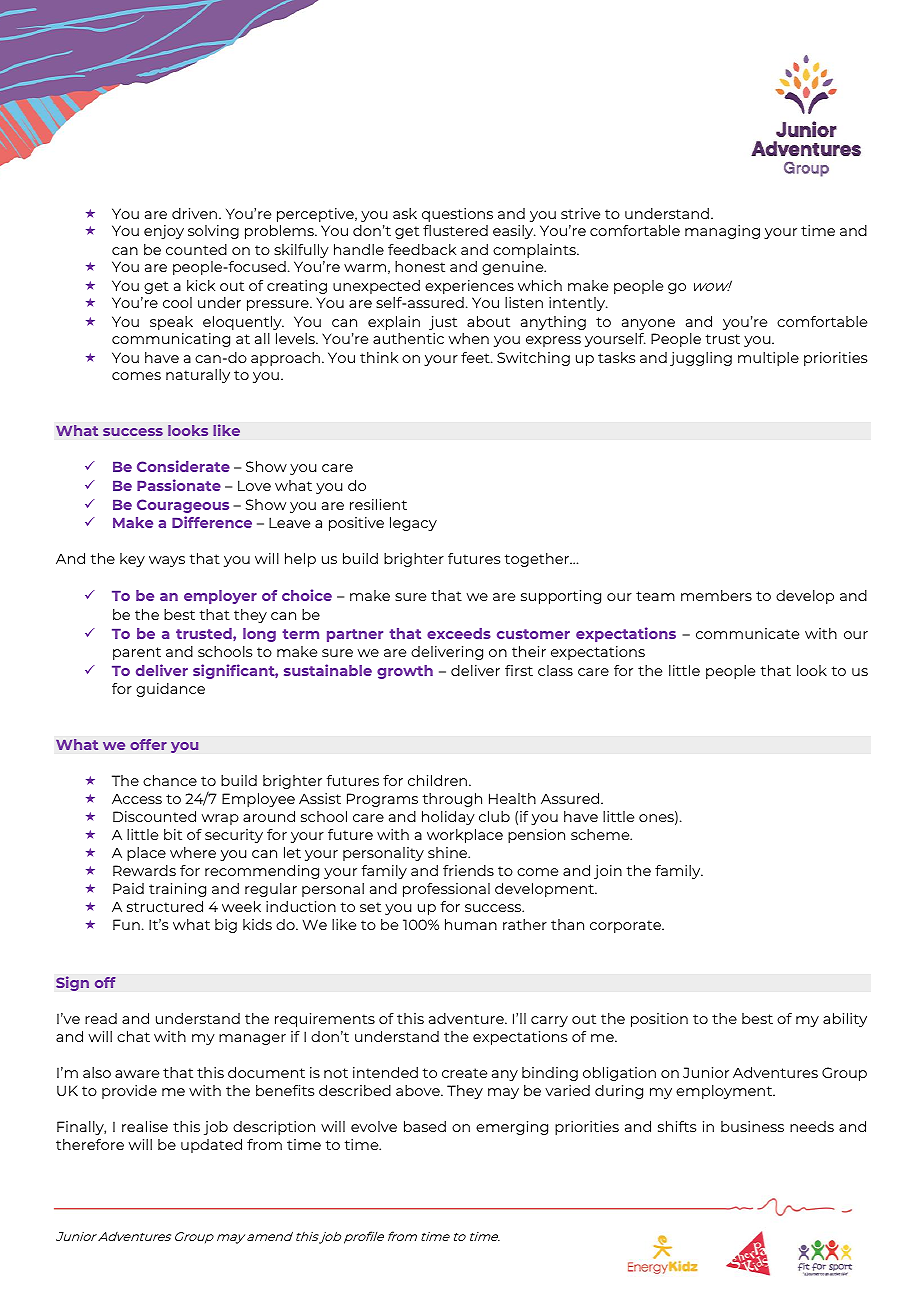  What do you see at coordinates (747, 633) in the image?
I see `communicate` at bounding box center [747, 633].
